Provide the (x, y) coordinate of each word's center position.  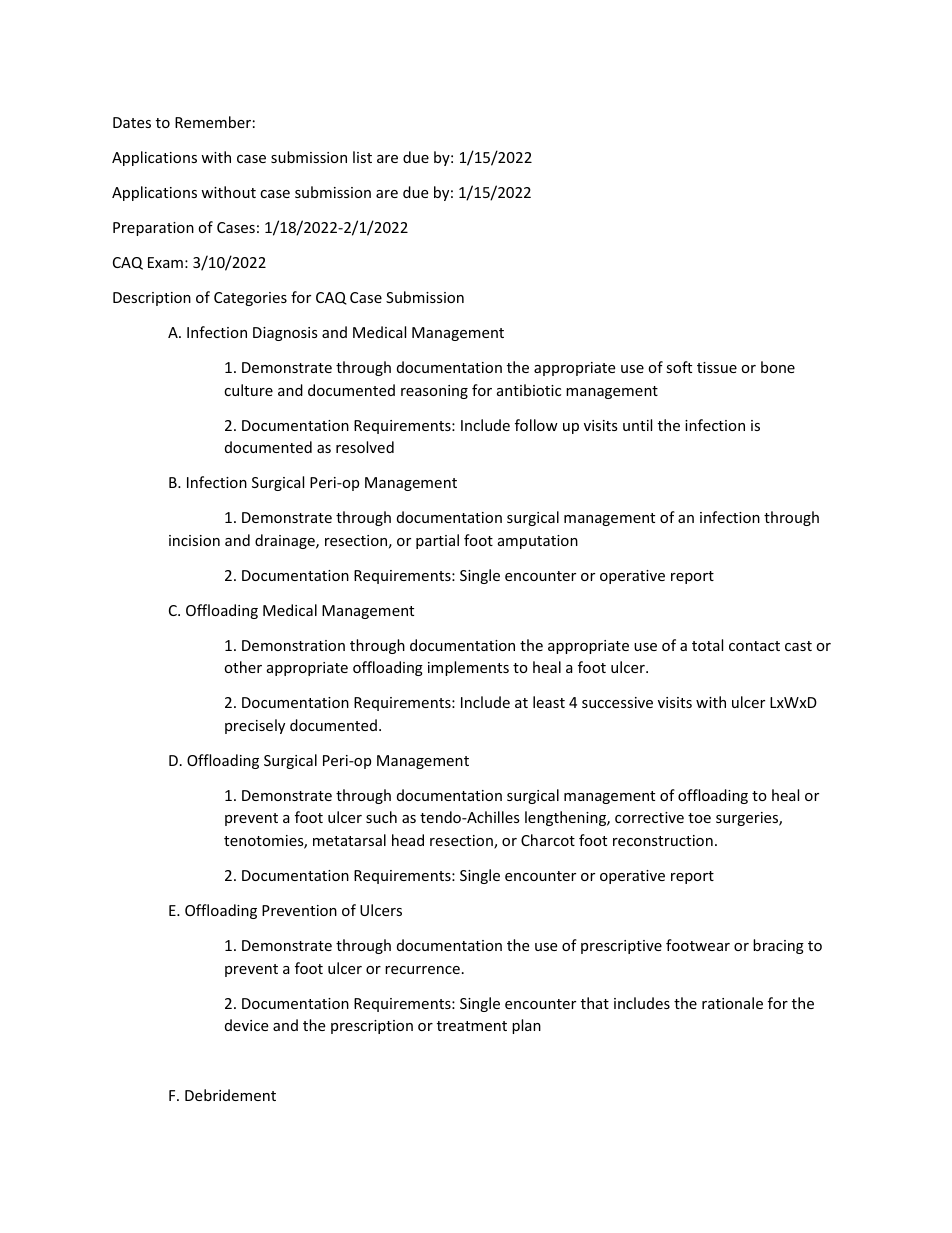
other (243, 667)
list (362, 157)
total (707, 645)
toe (699, 818)
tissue (717, 367)
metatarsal (349, 840)
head (408, 840)
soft (679, 367)
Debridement (230, 1095)
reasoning (434, 392)
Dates (132, 122)
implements (468, 668)
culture (248, 390)
